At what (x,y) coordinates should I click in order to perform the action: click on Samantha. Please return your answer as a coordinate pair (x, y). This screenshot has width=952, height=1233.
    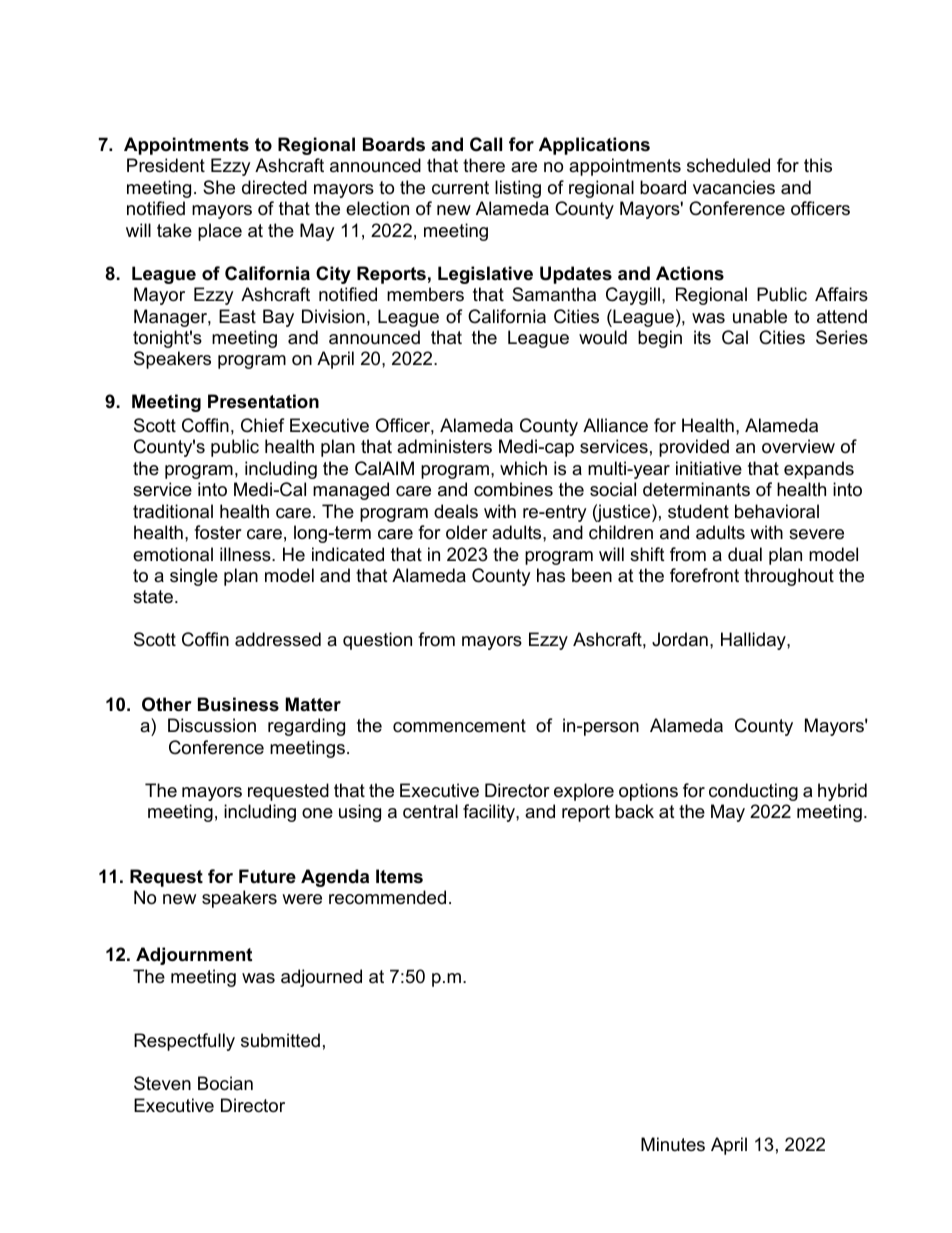
    Looking at the image, I should click on (554, 294).
